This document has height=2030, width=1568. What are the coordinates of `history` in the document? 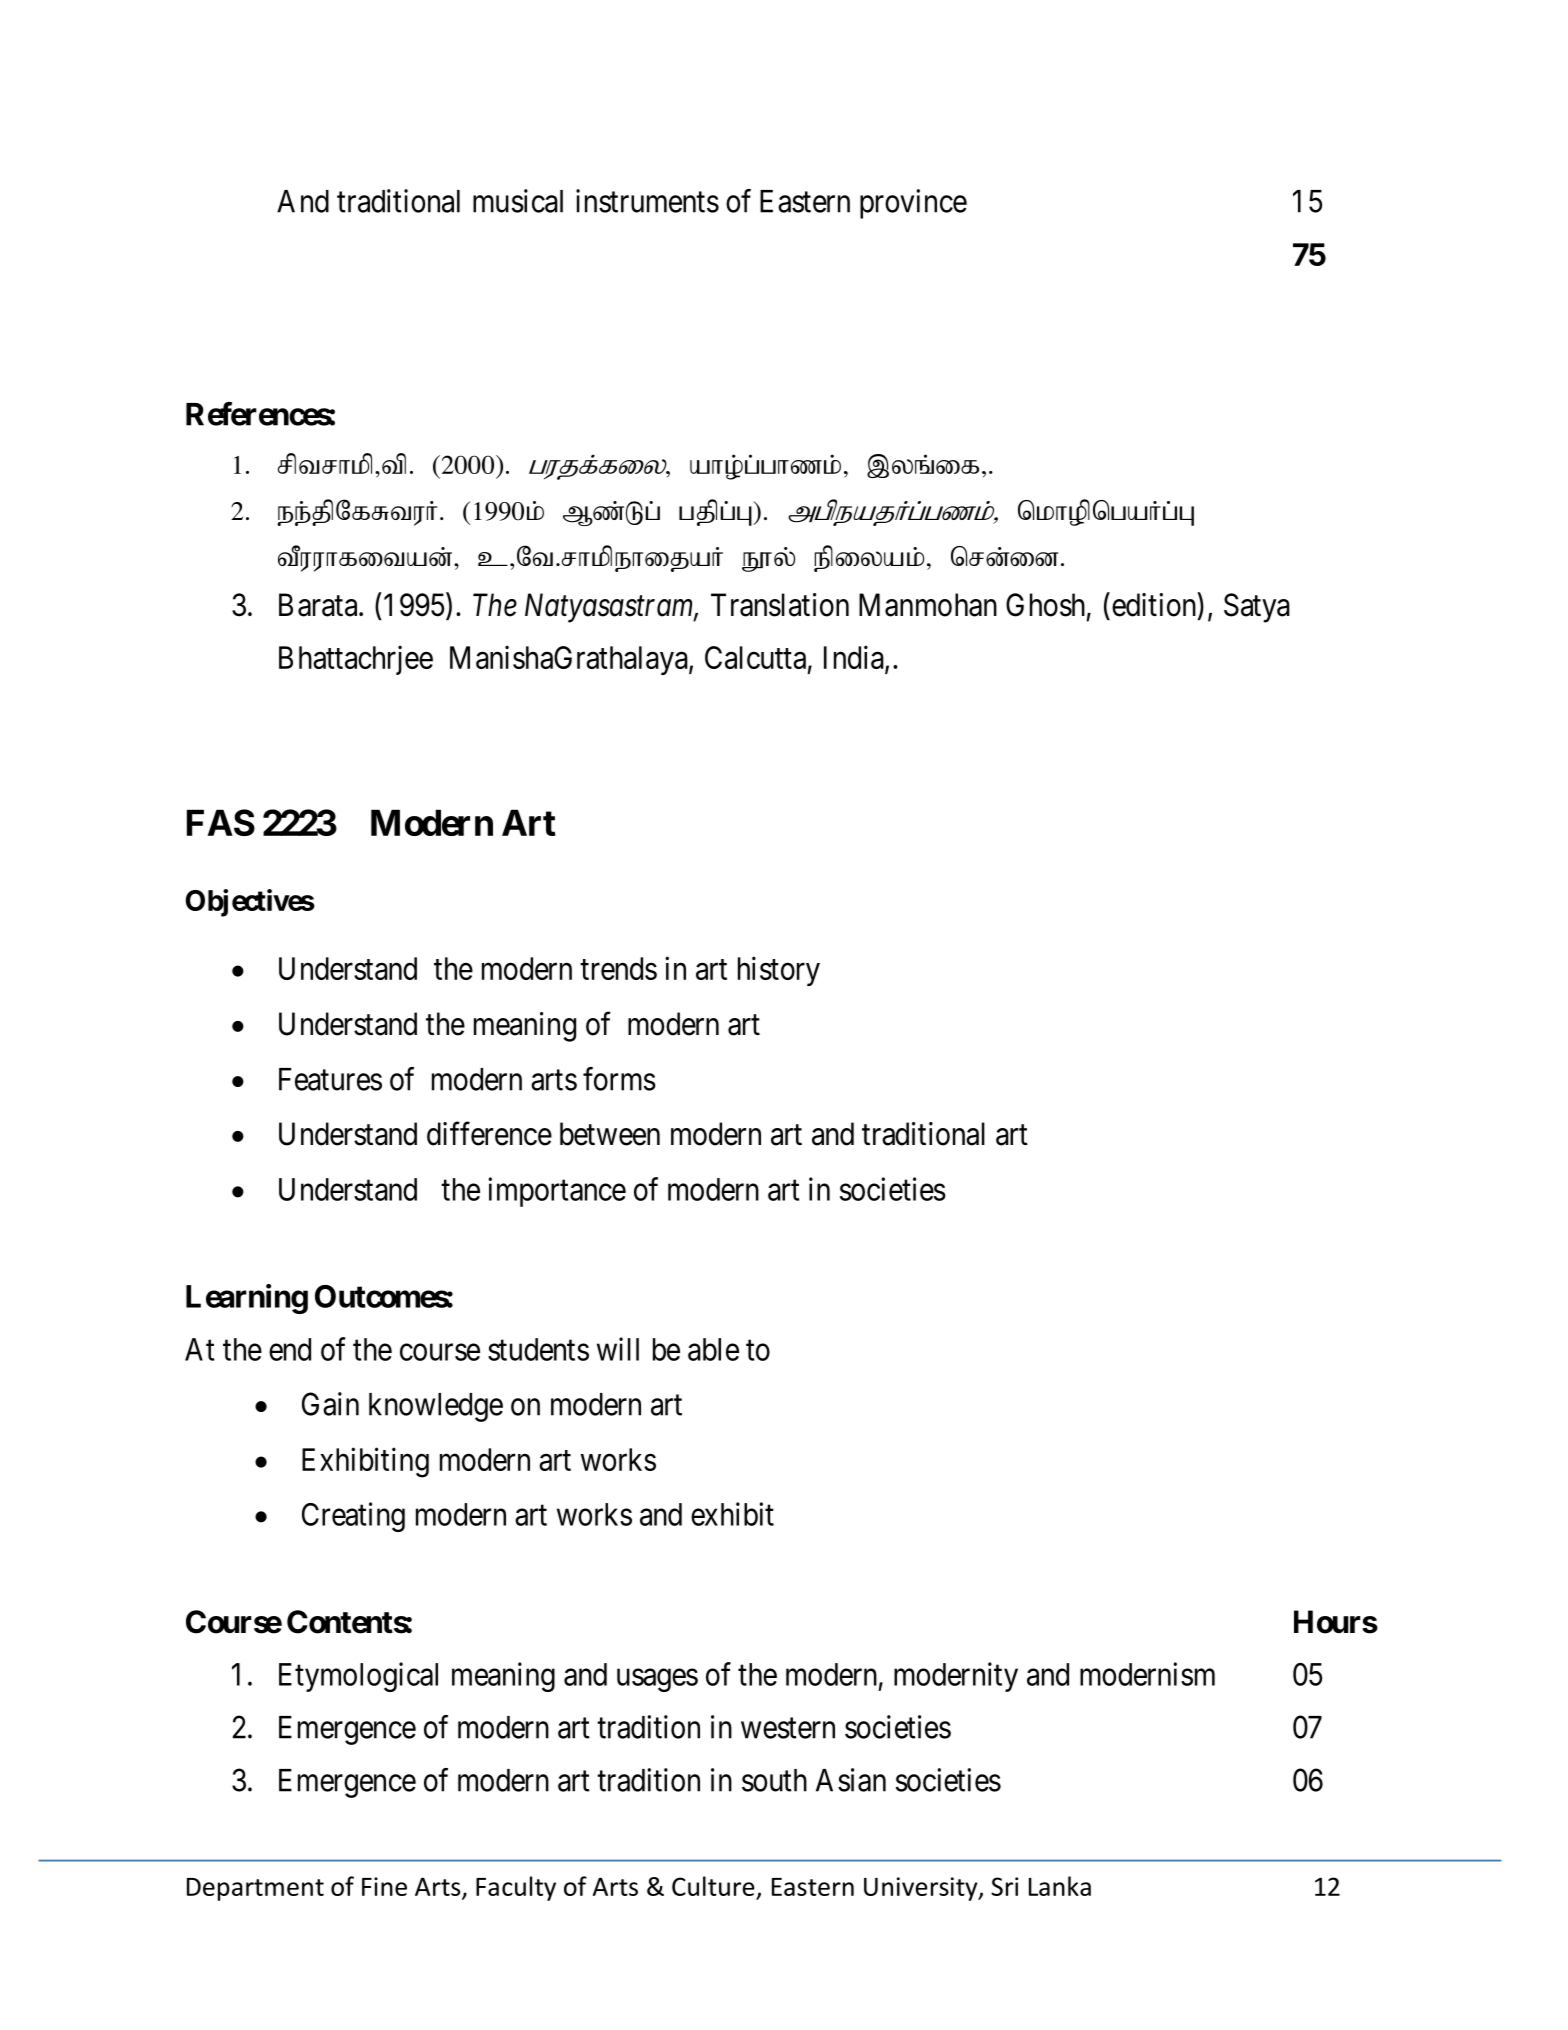 It's located at (779, 971).
